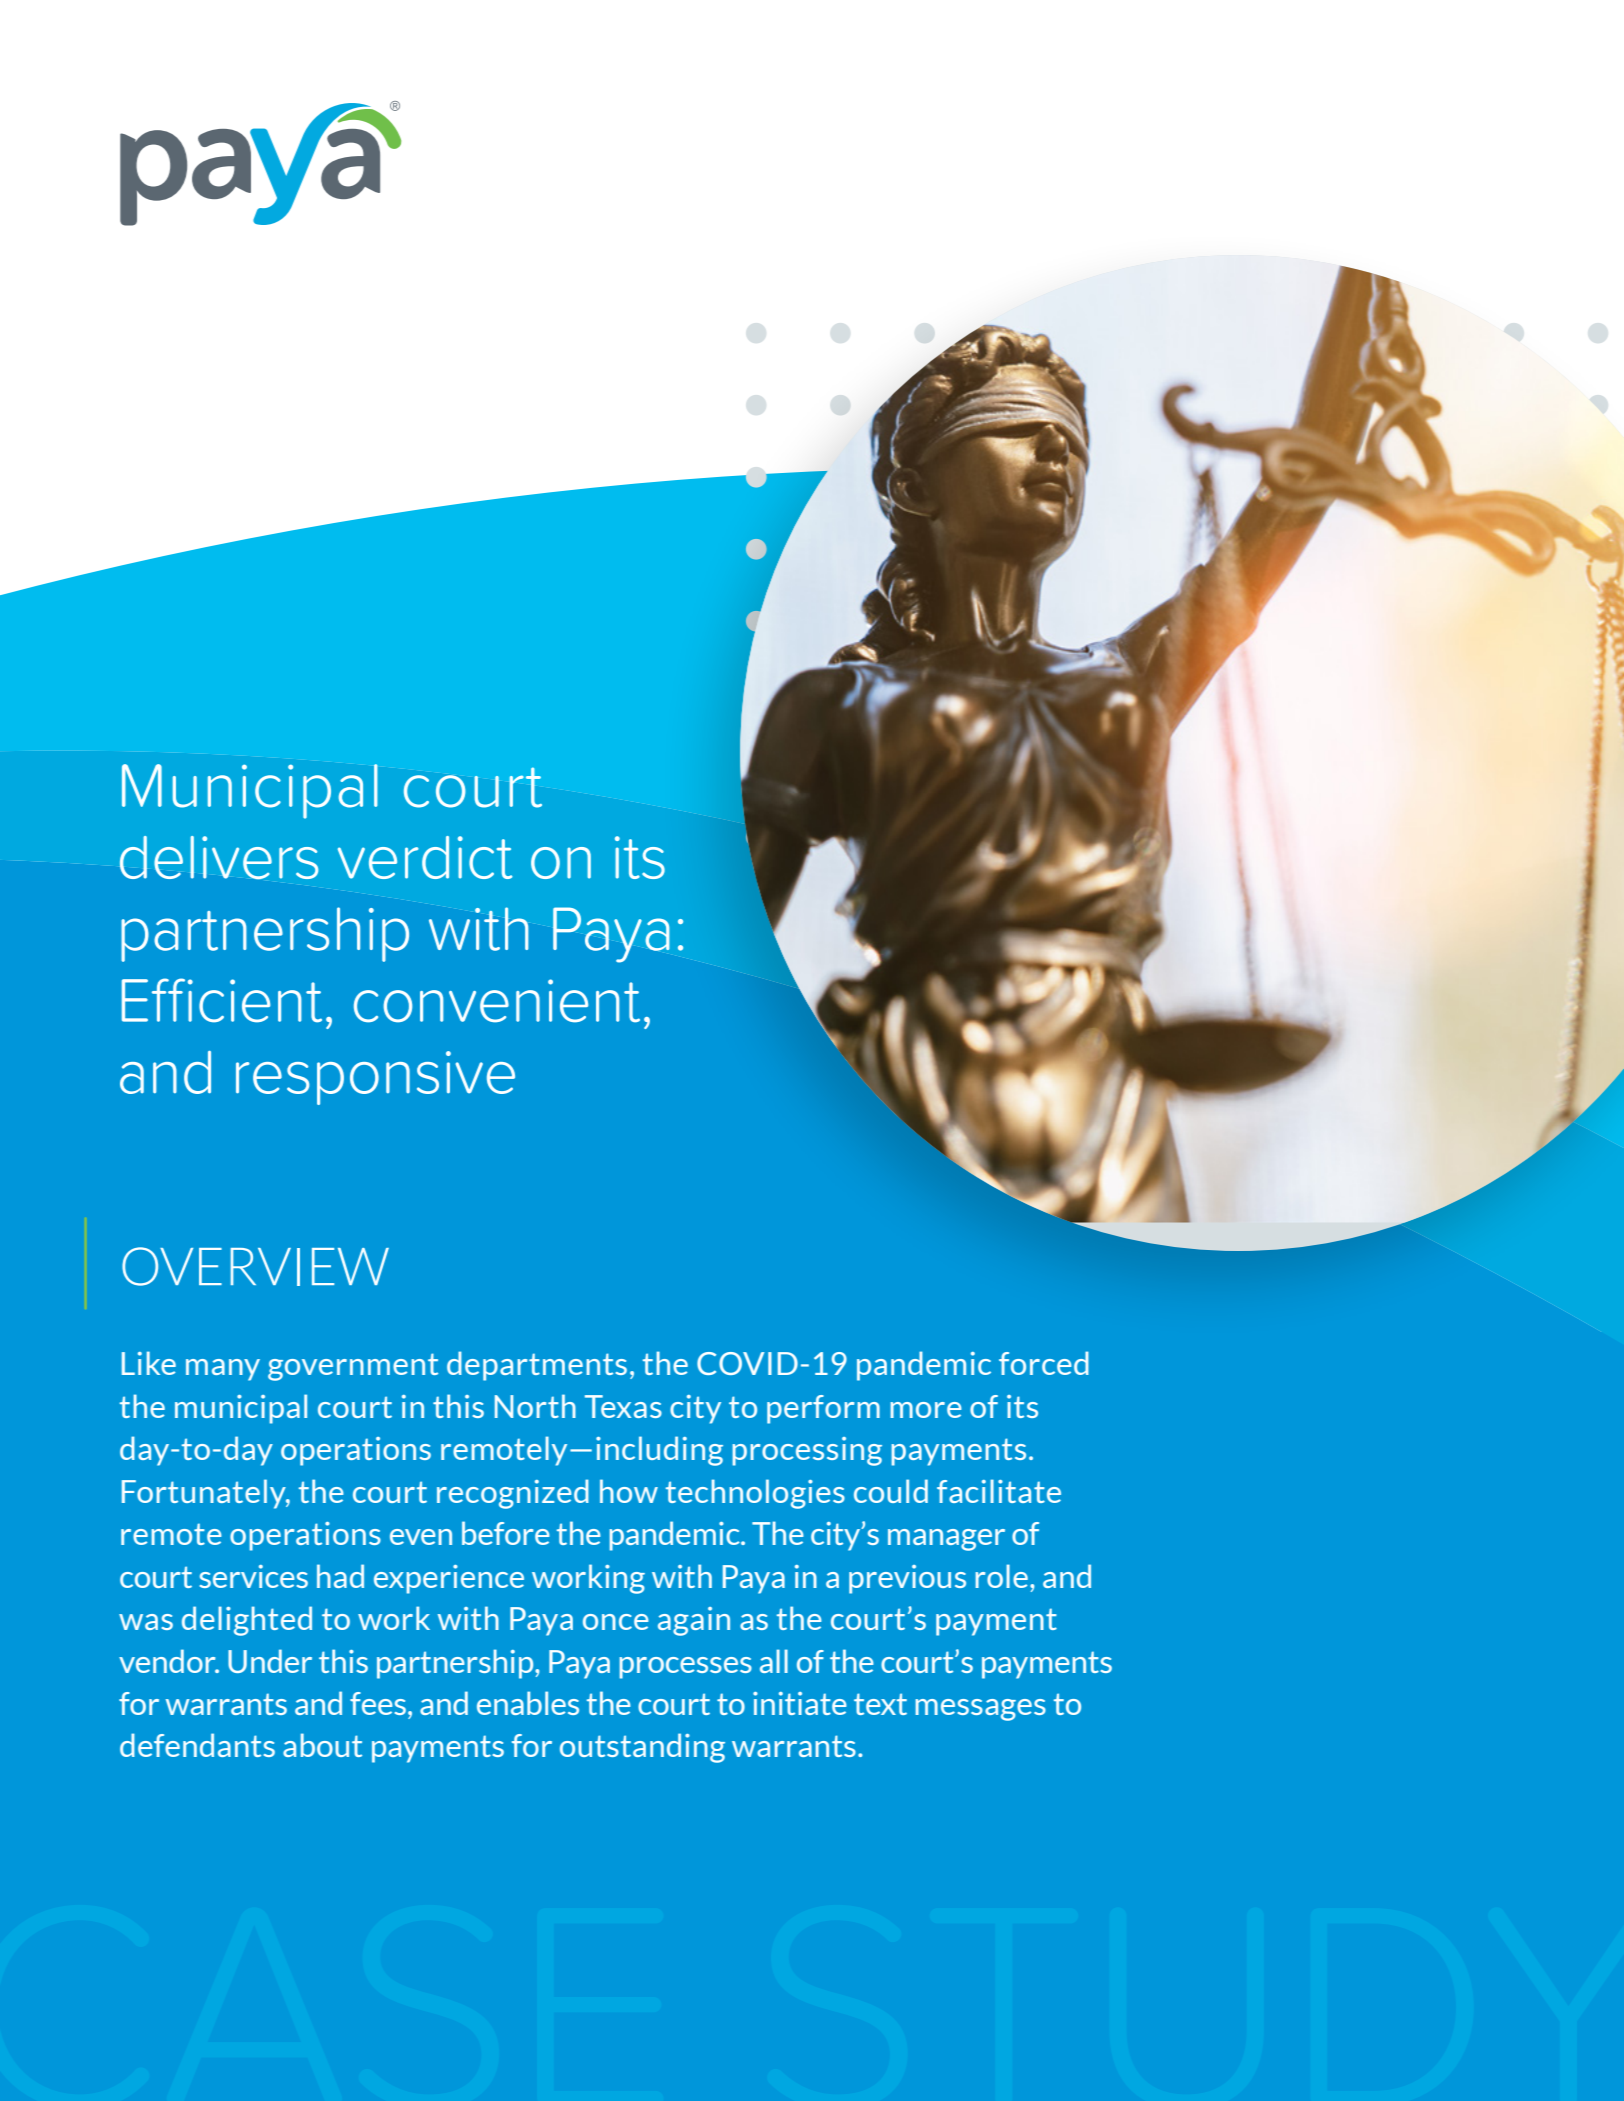 This screenshot has height=2101, width=1624. Describe the element at coordinates (222, 1000) in the screenshot. I see `Efficient` at that location.
